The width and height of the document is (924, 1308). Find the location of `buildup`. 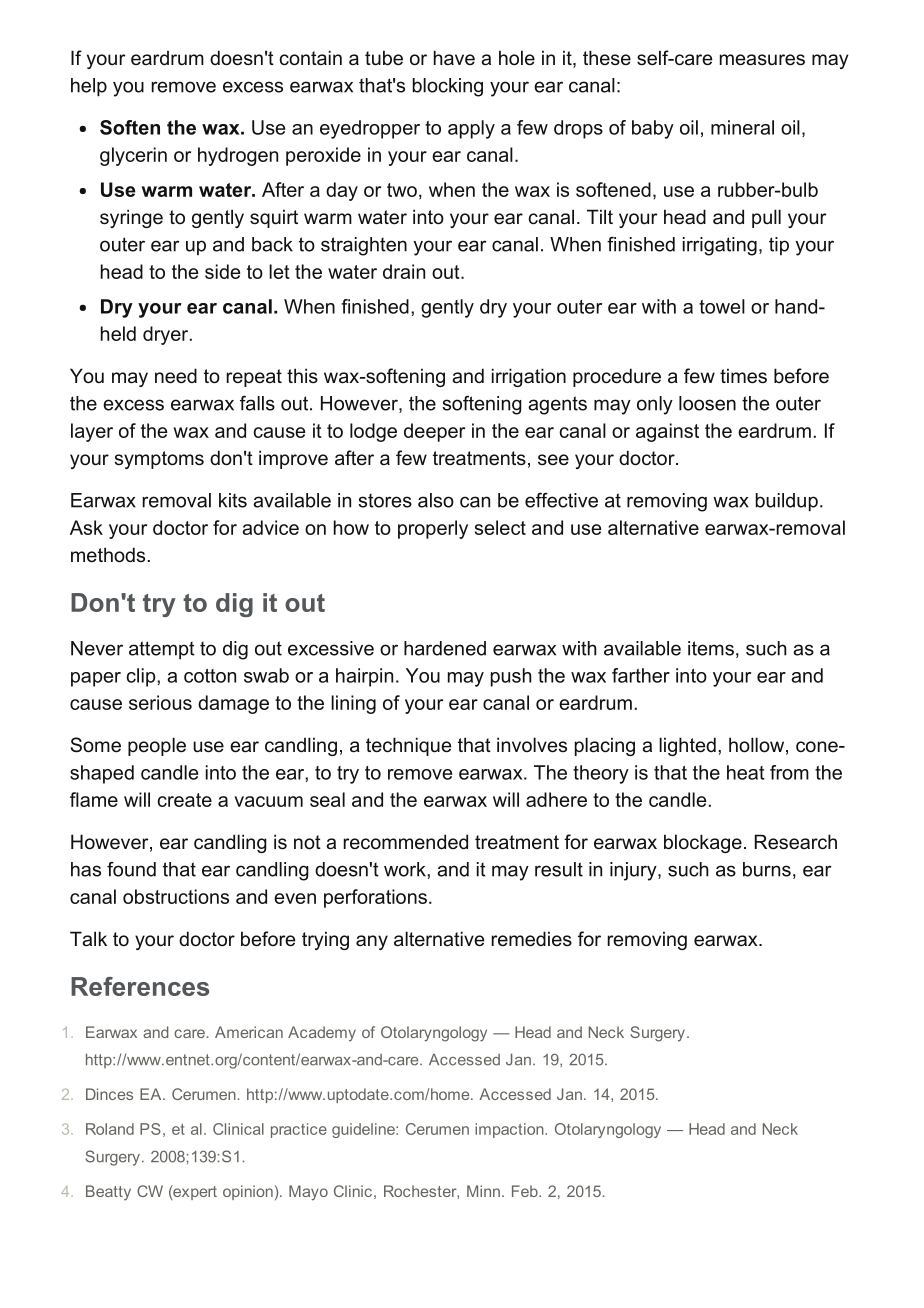

buildup is located at coordinates (786, 502).
